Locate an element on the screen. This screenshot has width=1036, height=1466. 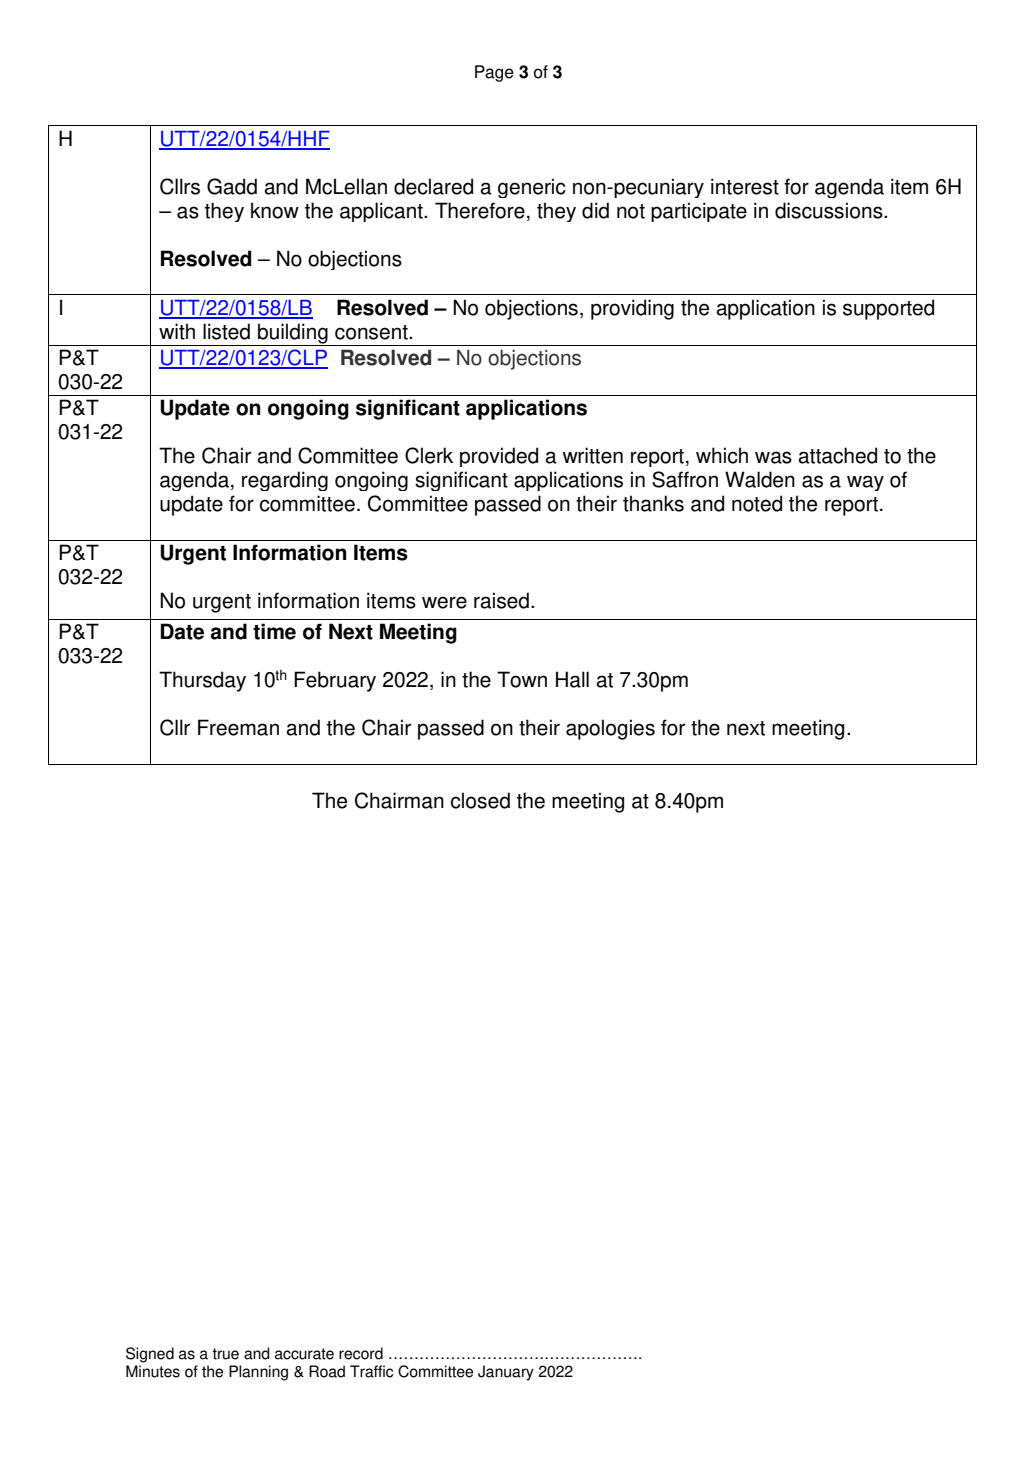
know is located at coordinates (275, 210).
